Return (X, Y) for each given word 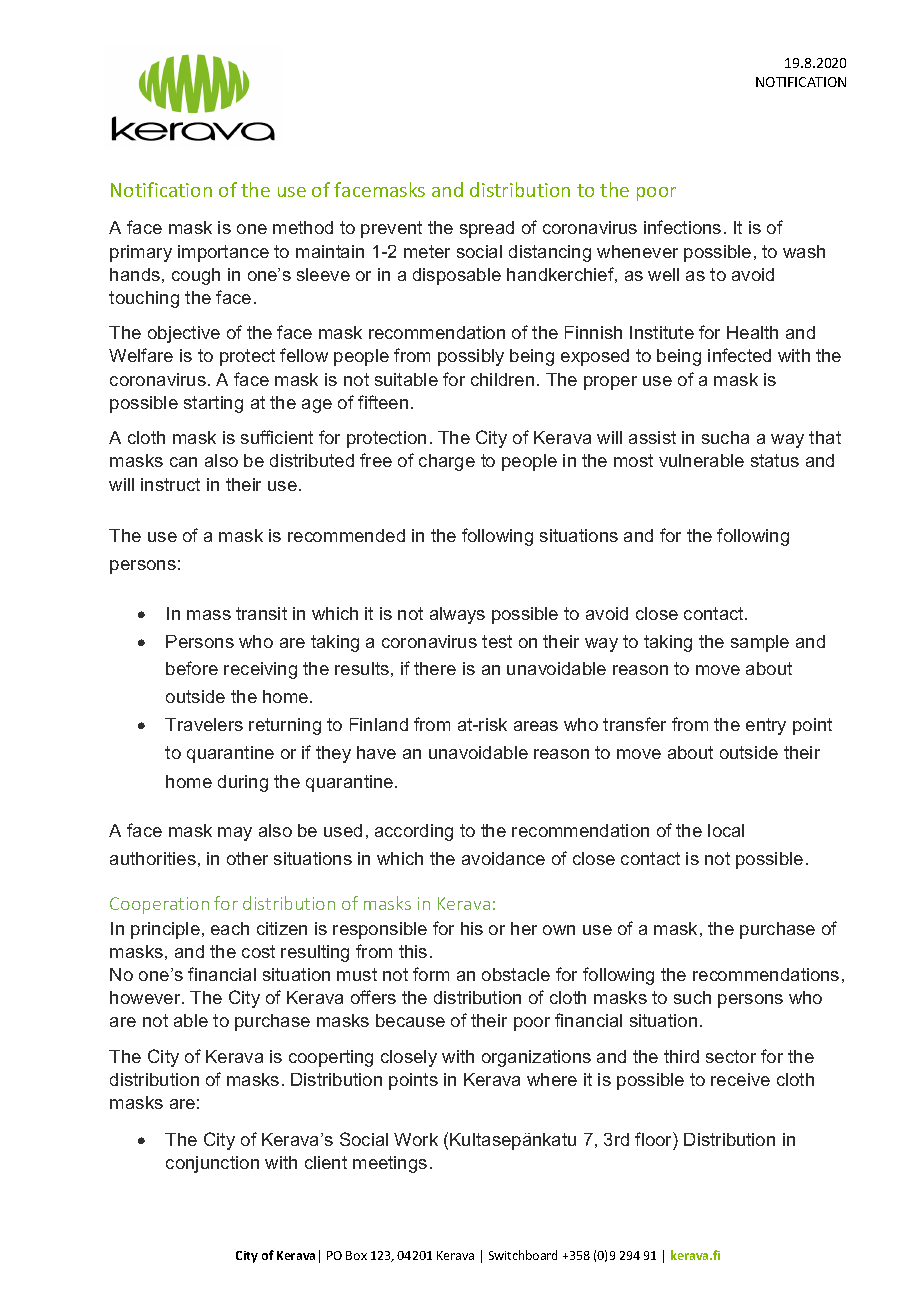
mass (209, 615)
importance (223, 253)
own (559, 930)
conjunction (212, 1164)
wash (804, 251)
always (457, 615)
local (726, 830)
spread (487, 229)
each (230, 928)
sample (760, 643)
